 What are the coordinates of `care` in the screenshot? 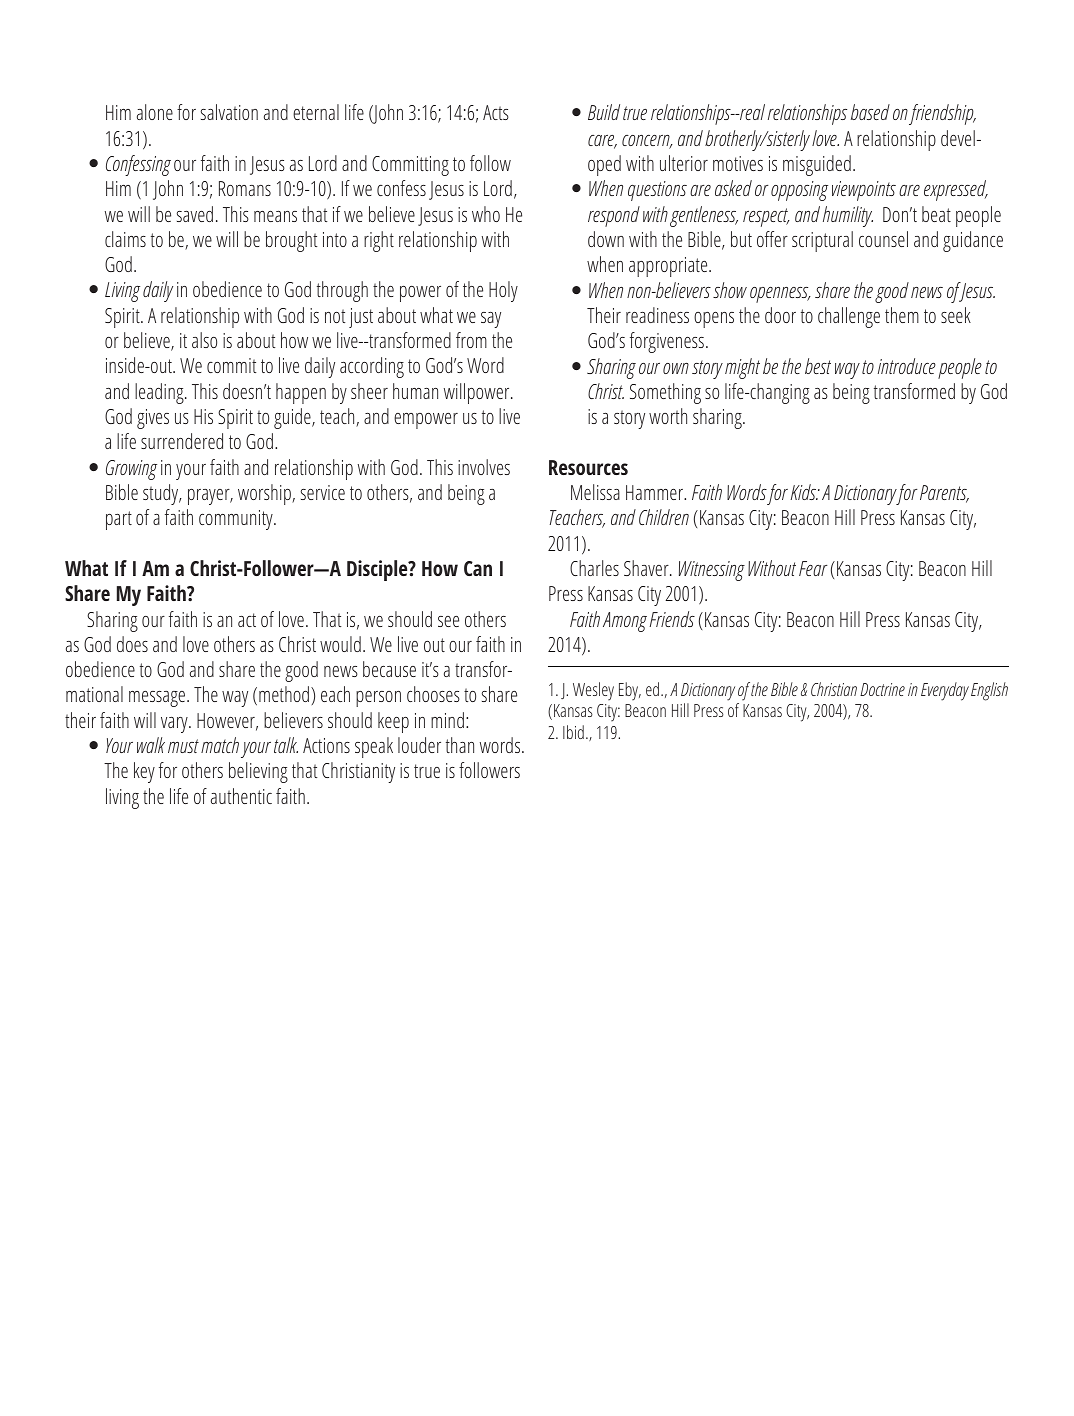 It's located at (602, 142).
